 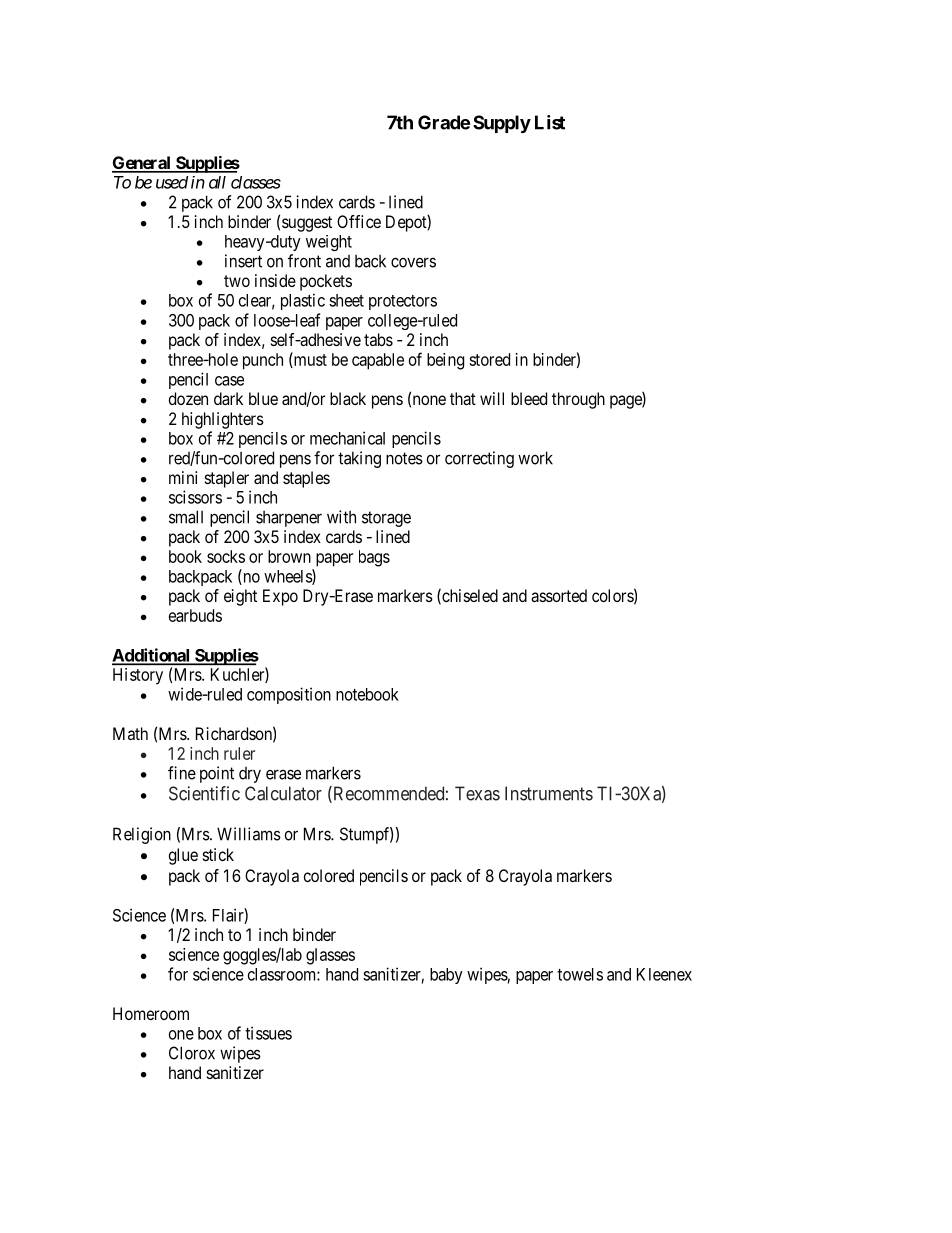 What do you see at coordinates (578, 400) in the screenshot?
I see `through` at bounding box center [578, 400].
